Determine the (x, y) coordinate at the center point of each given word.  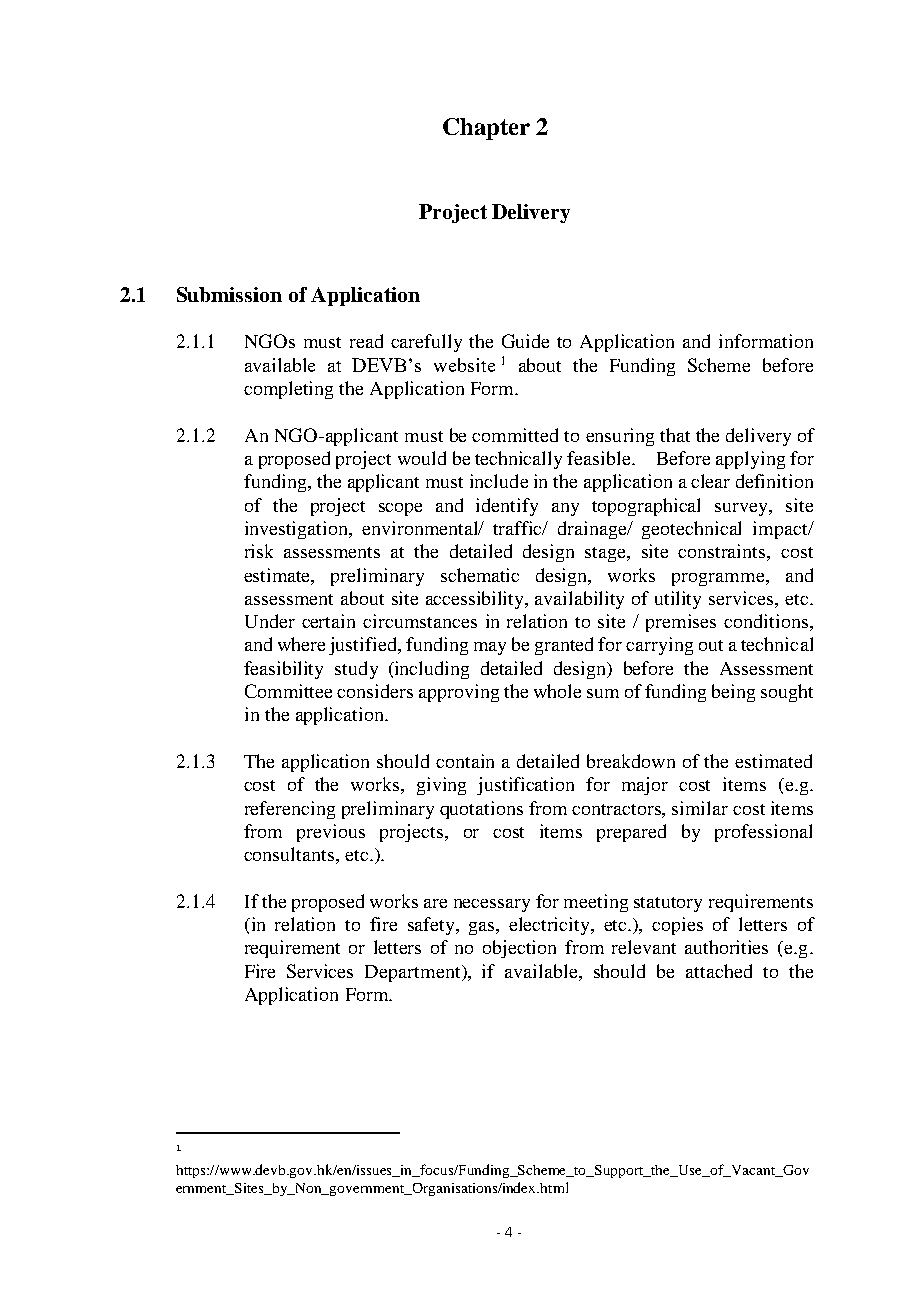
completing (288, 390)
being (733, 693)
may (490, 648)
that (675, 435)
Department (414, 973)
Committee (288, 691)
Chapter (486, 129)
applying (750, 460)
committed (515, 435)
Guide (525, 341)
